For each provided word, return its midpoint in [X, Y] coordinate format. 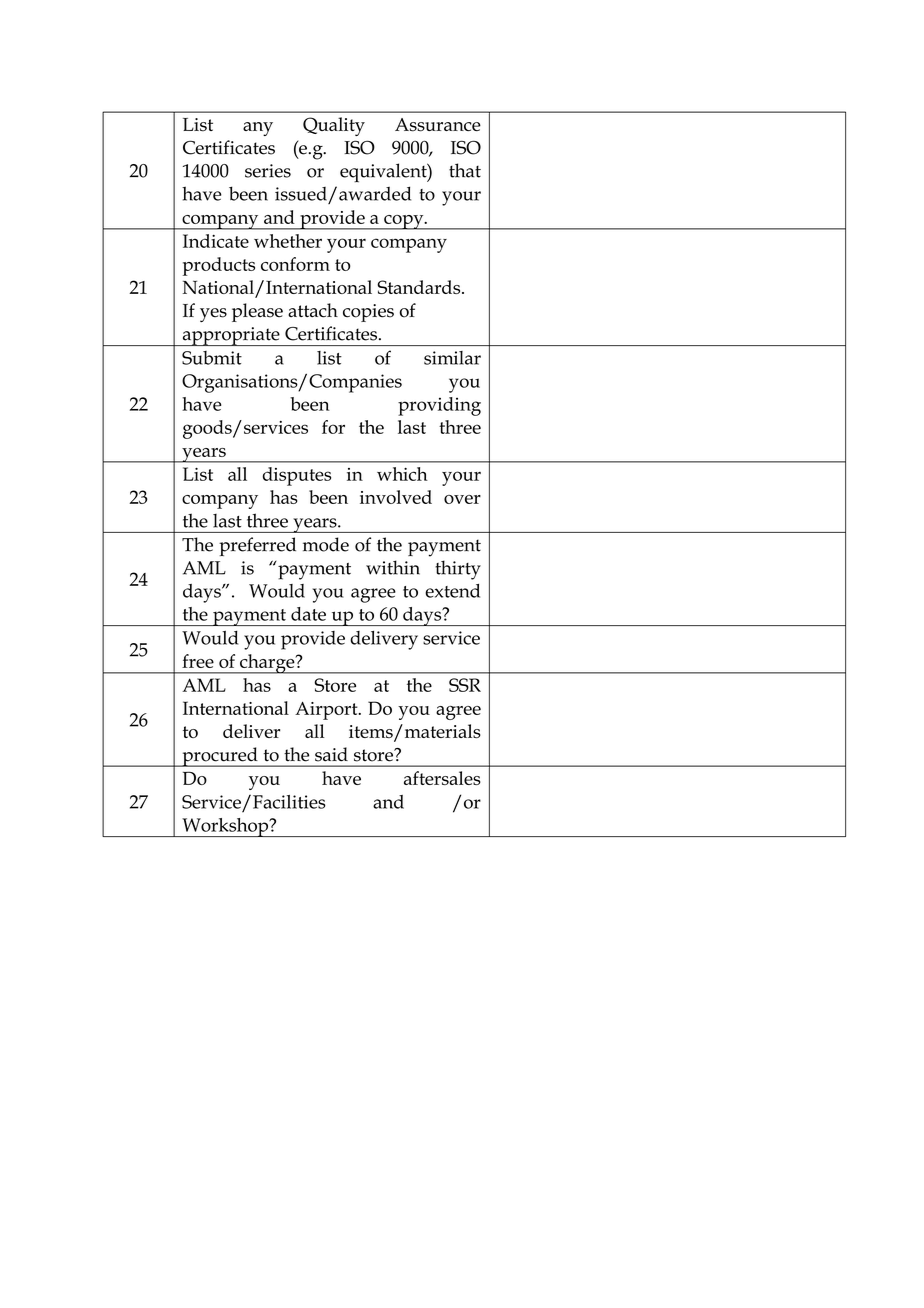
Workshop [225, 827]
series [268, 171]
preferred [257, 546]
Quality [334, 126]
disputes [297, 476]
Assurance [438, 125]
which [402, 474]
